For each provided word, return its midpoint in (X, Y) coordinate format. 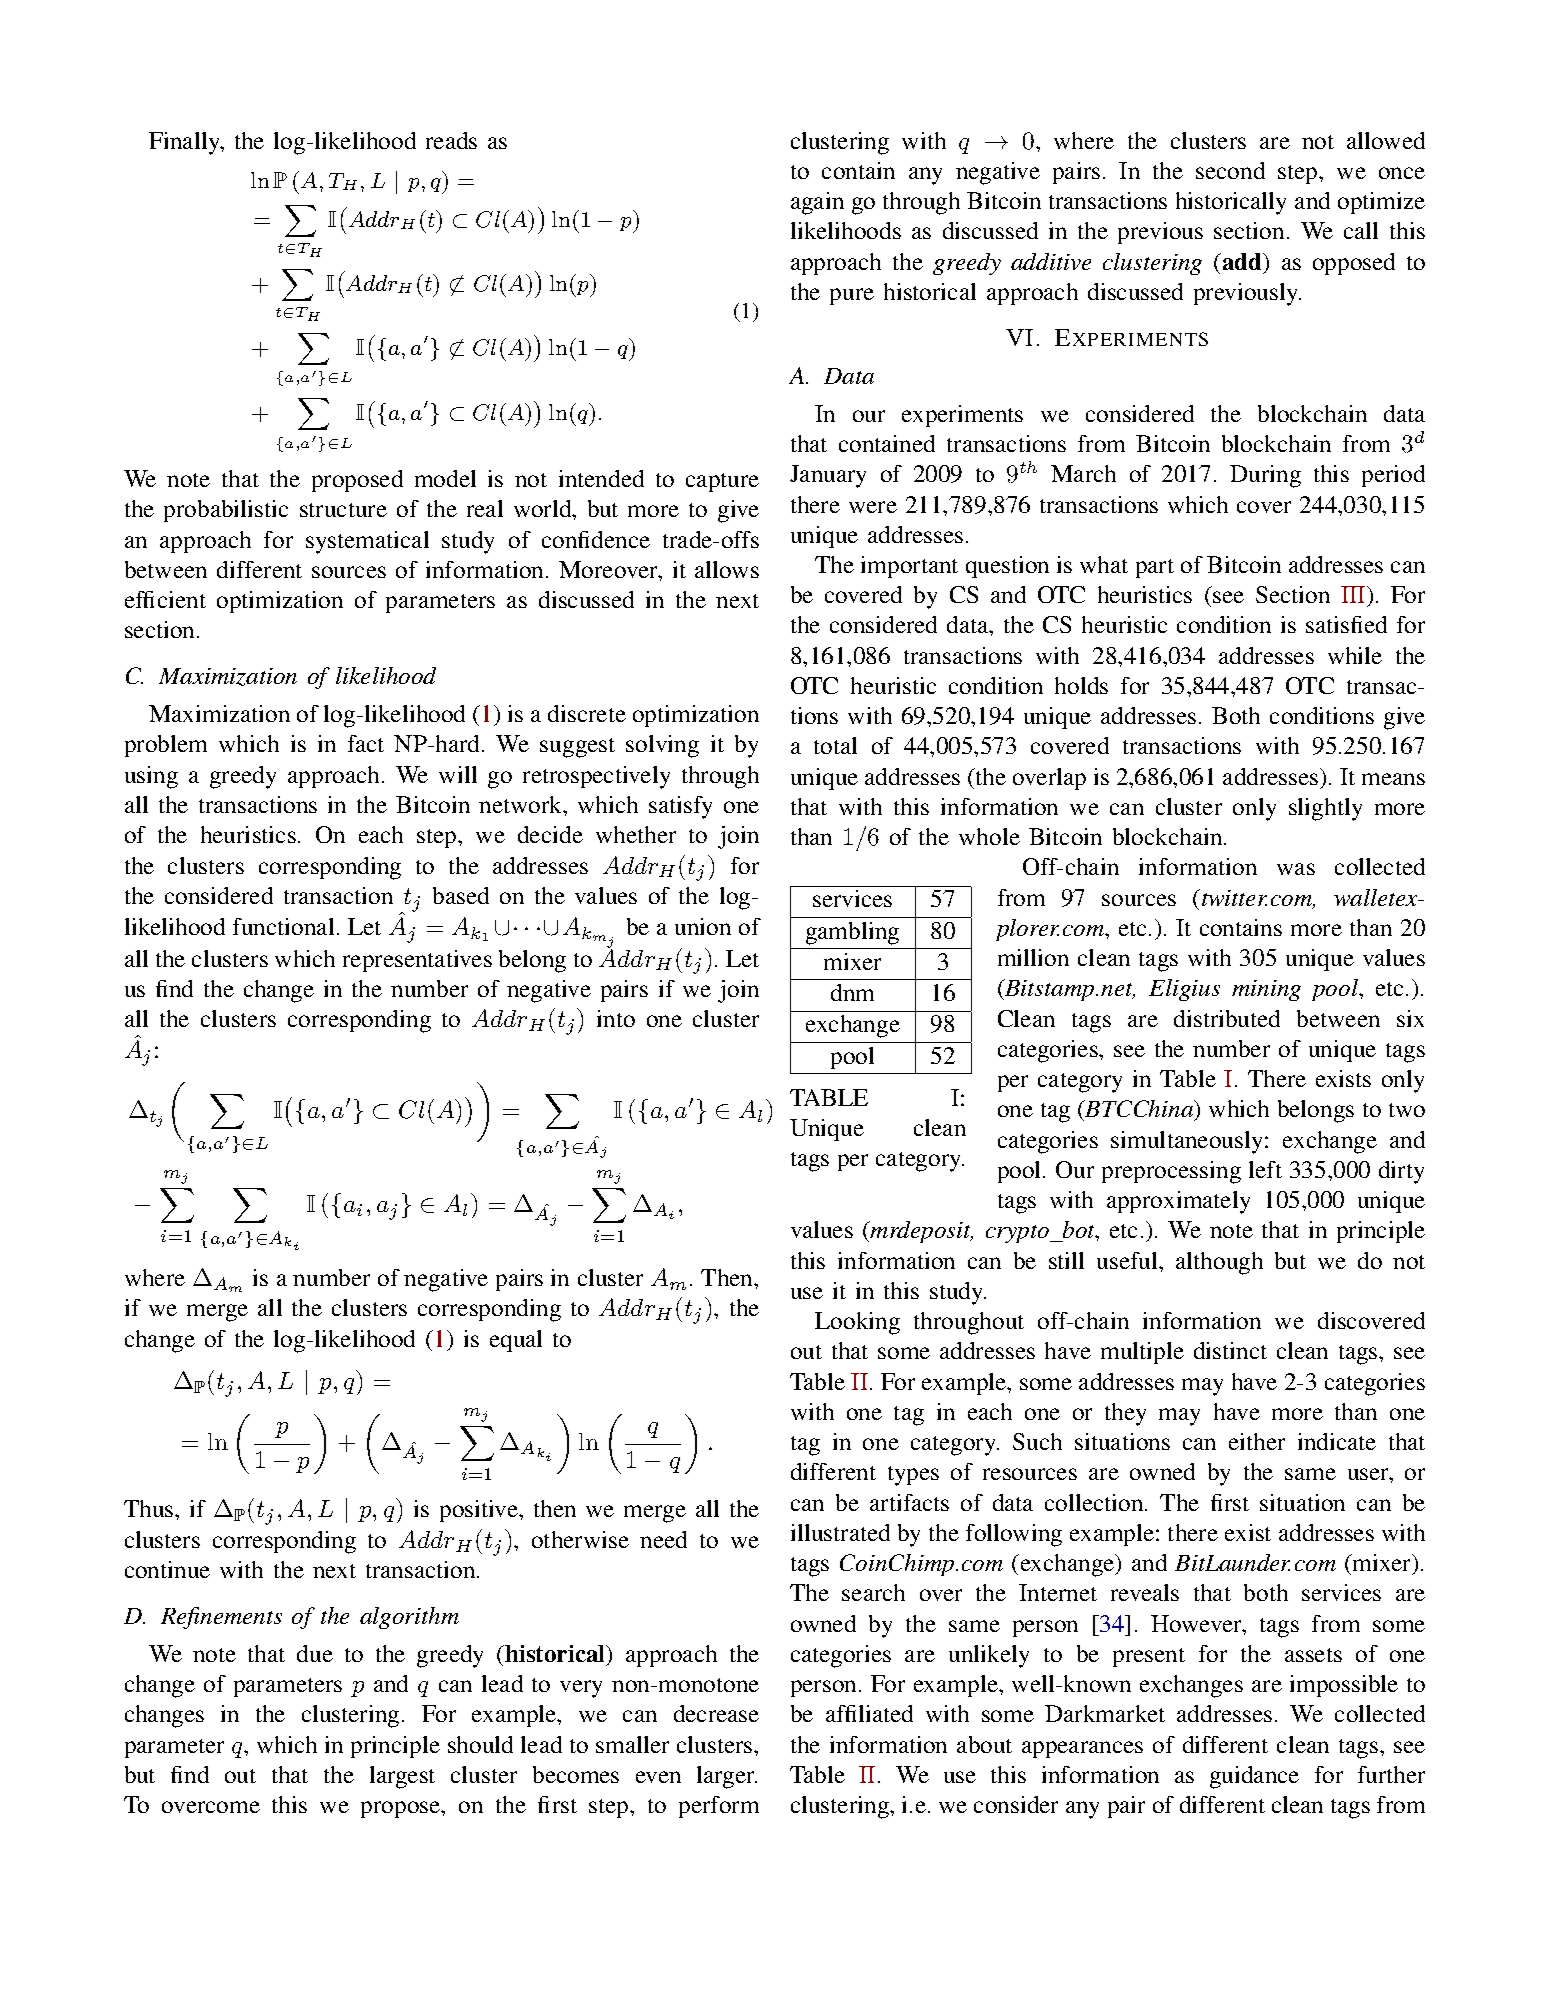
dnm (852, 992)
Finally (186, 143)
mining (1266, 990)
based (461, 895)
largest (402, 1777)
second (1230, 170)
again (817, 203)
